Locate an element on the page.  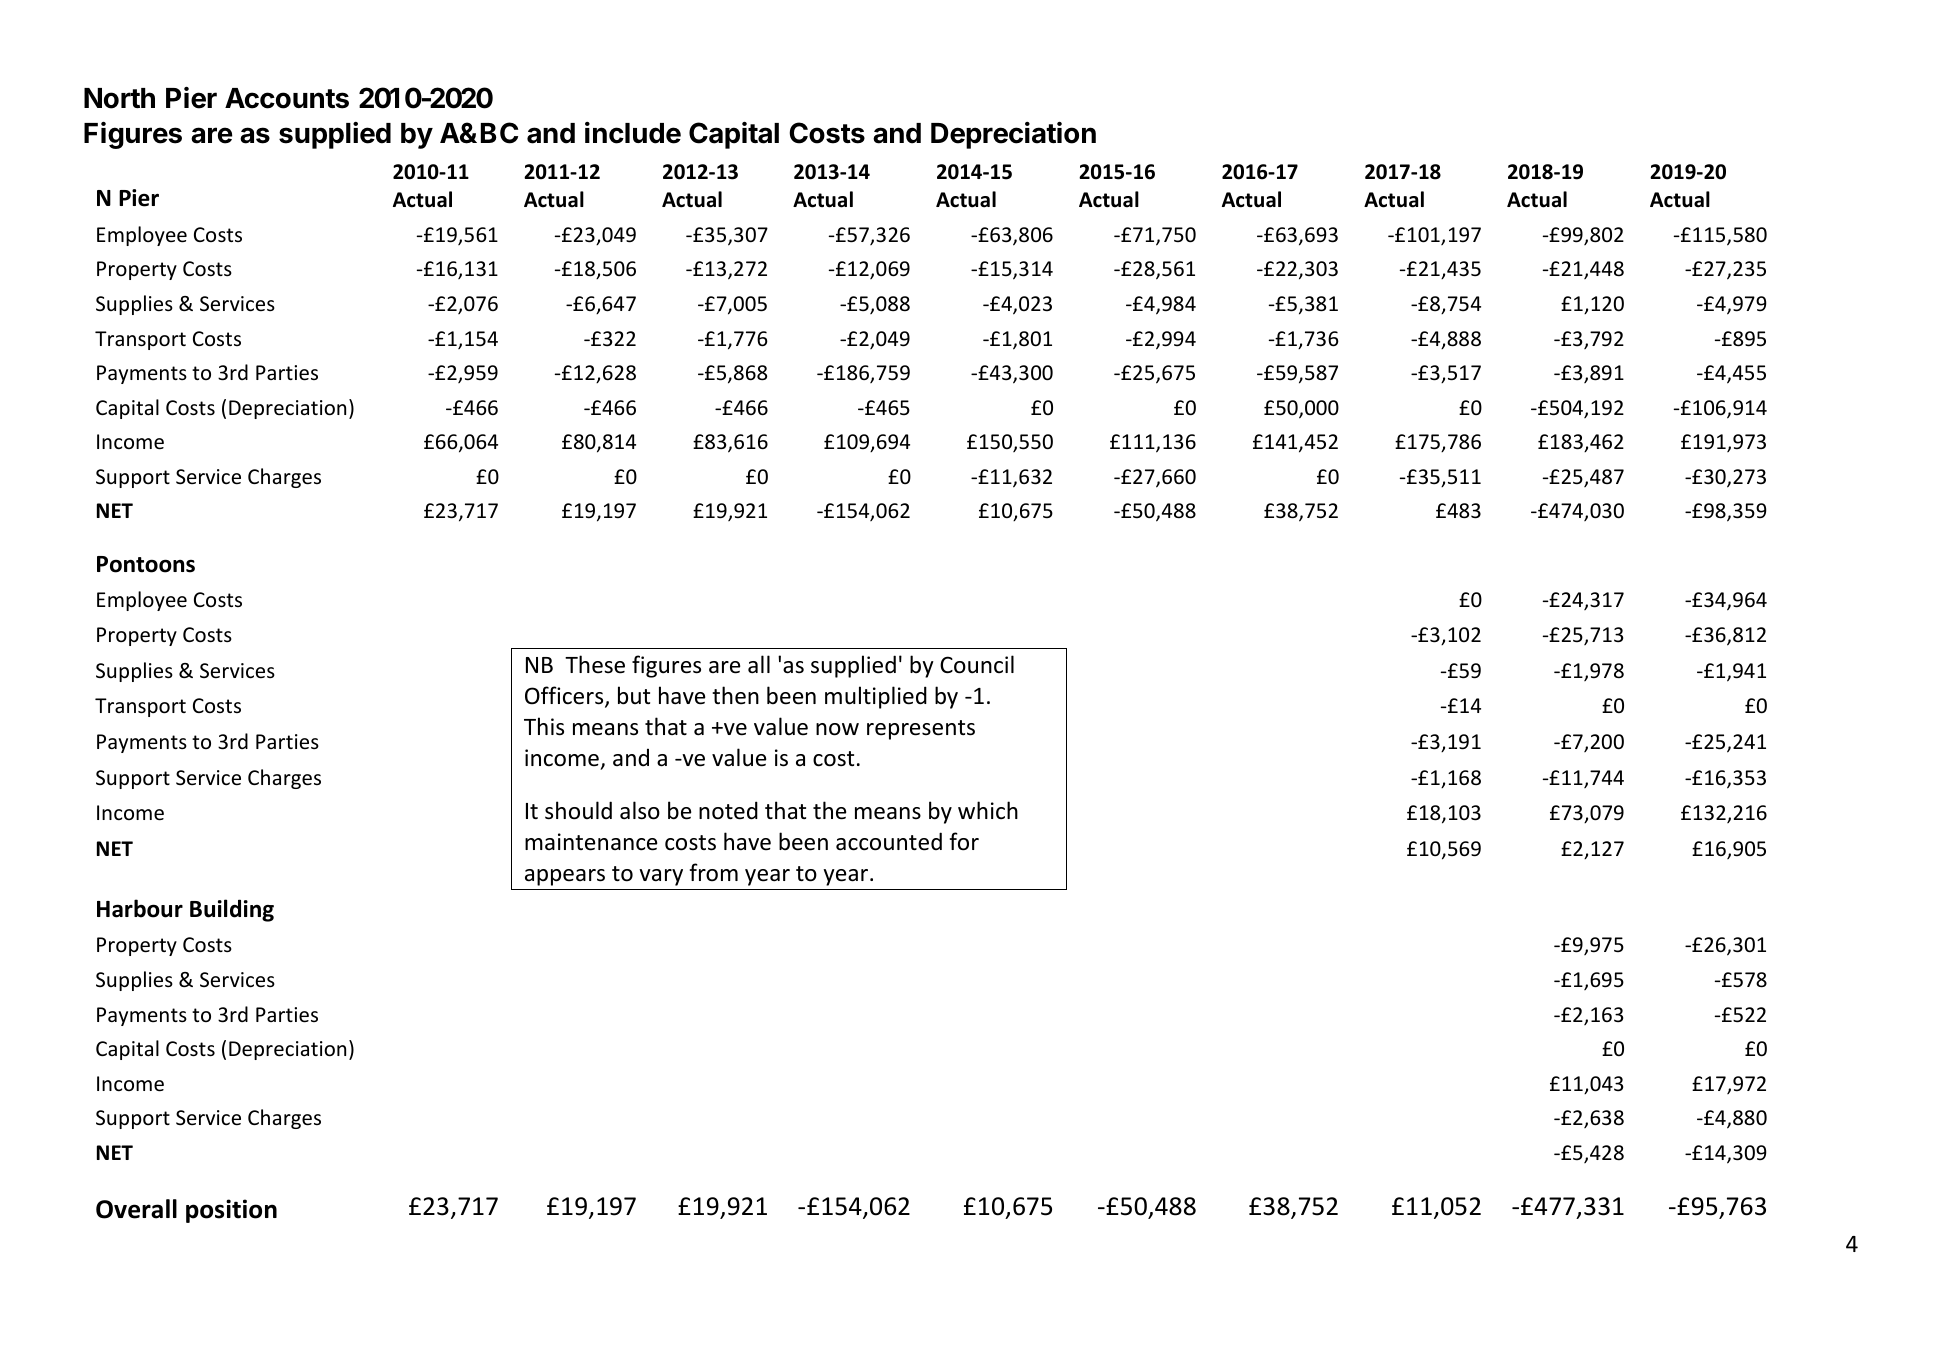
include is located at coordinates (633, 133).
